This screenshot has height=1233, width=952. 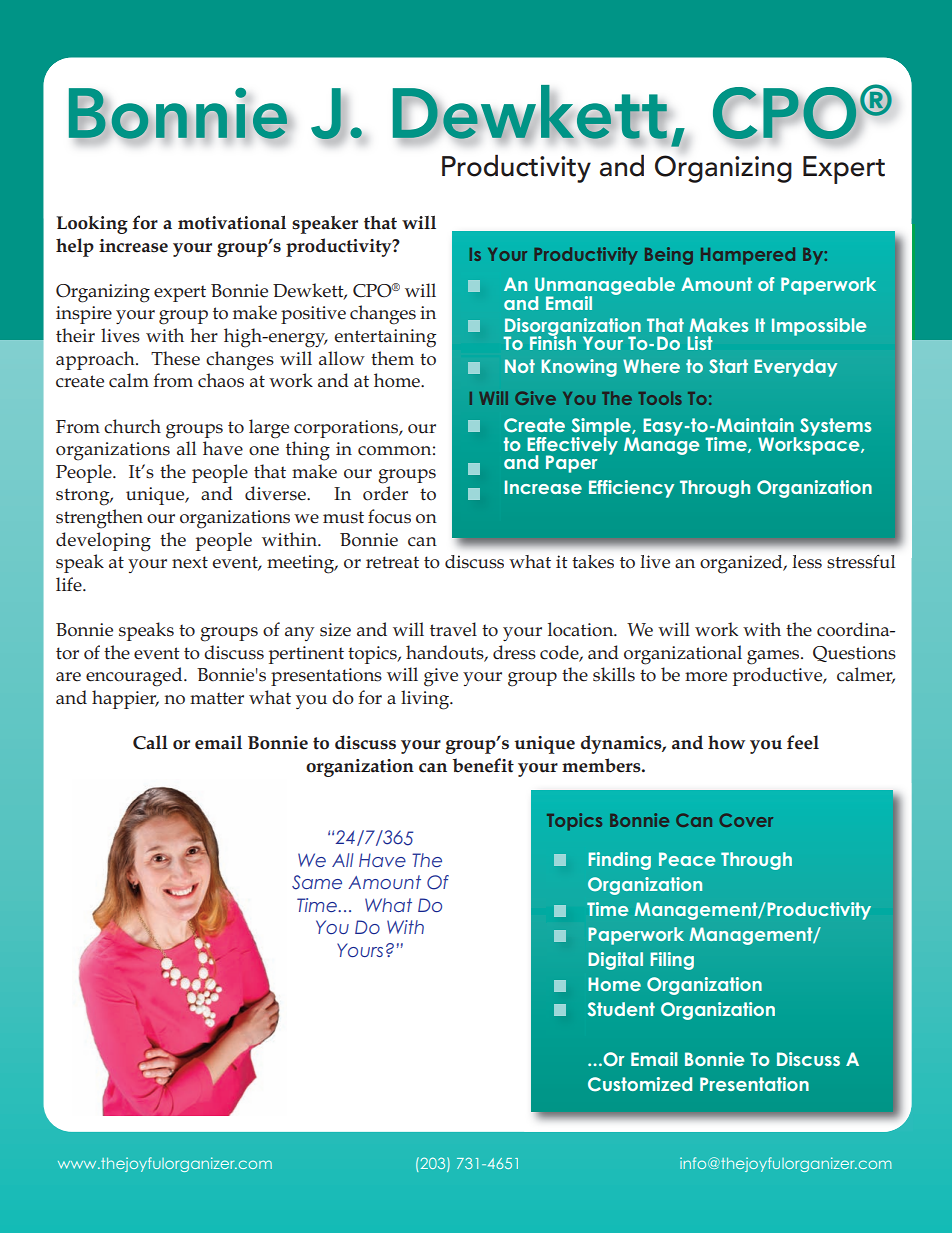 What do you see at coordinates (706, 677) in the screenshot?
I see `more` at bounding box center [706, 677].
